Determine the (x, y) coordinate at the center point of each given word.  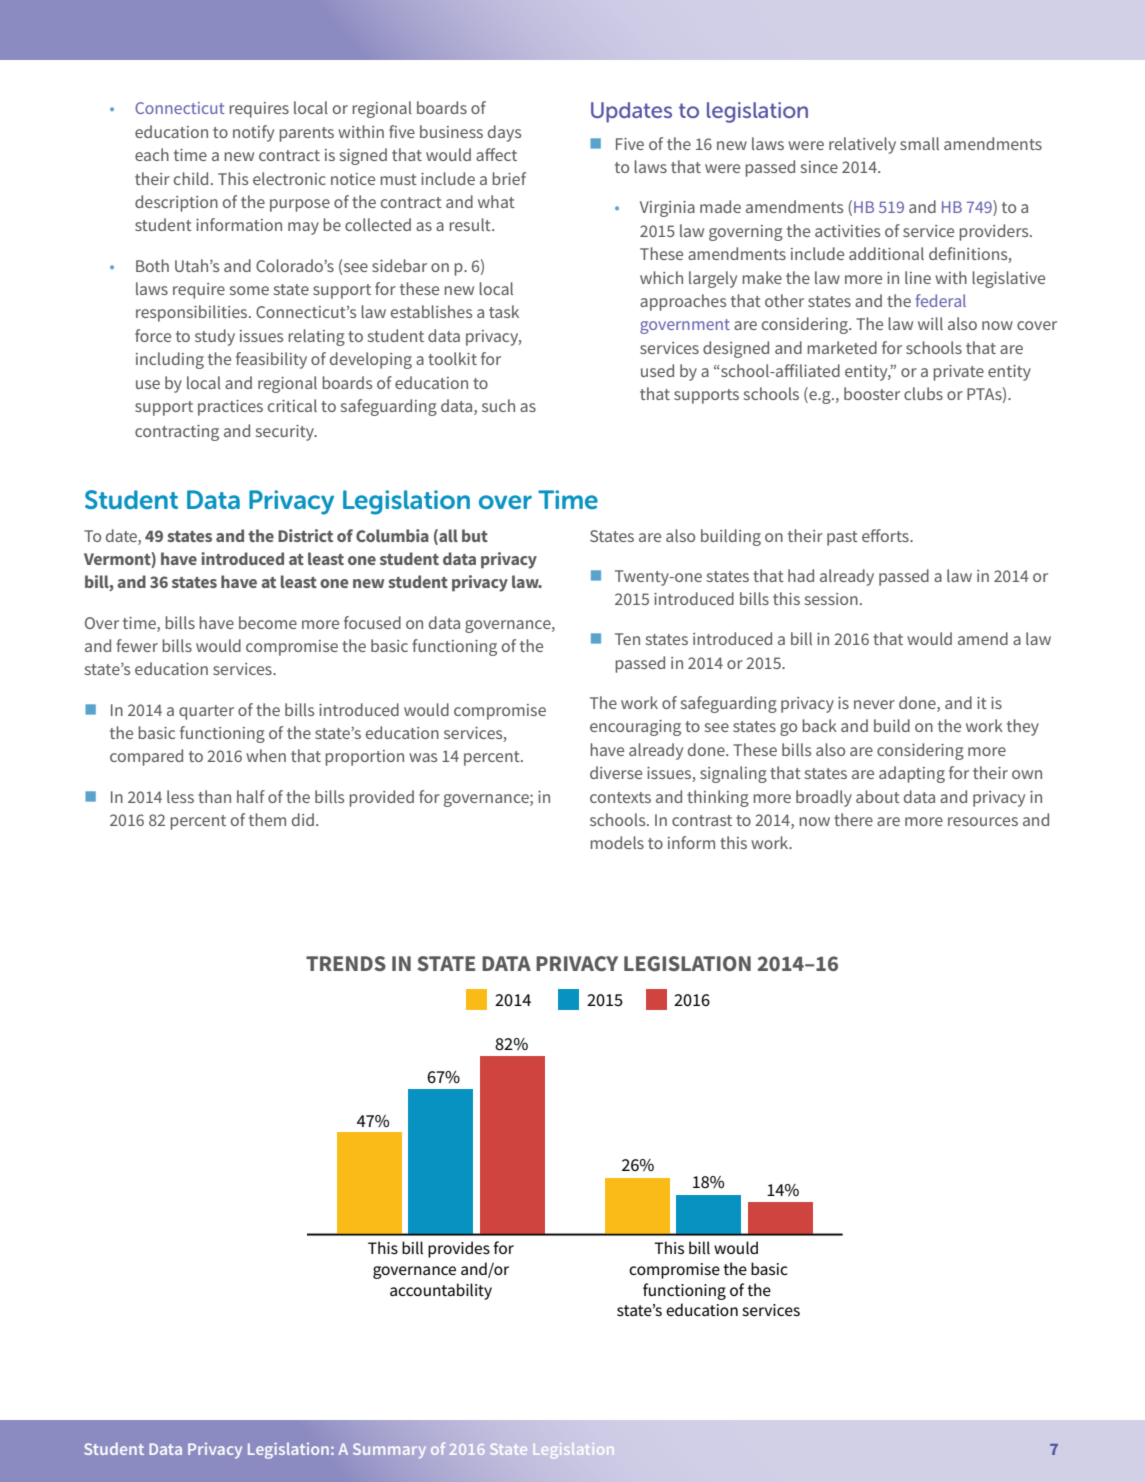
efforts (886, 535)
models (617, 842)
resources (983, 821)
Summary (389, 1450)
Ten (627, 639)
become (268, 622)
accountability (441, 1291)
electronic (289, 178)
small (919, 143)
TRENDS (346, 963)
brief (509, 178)
